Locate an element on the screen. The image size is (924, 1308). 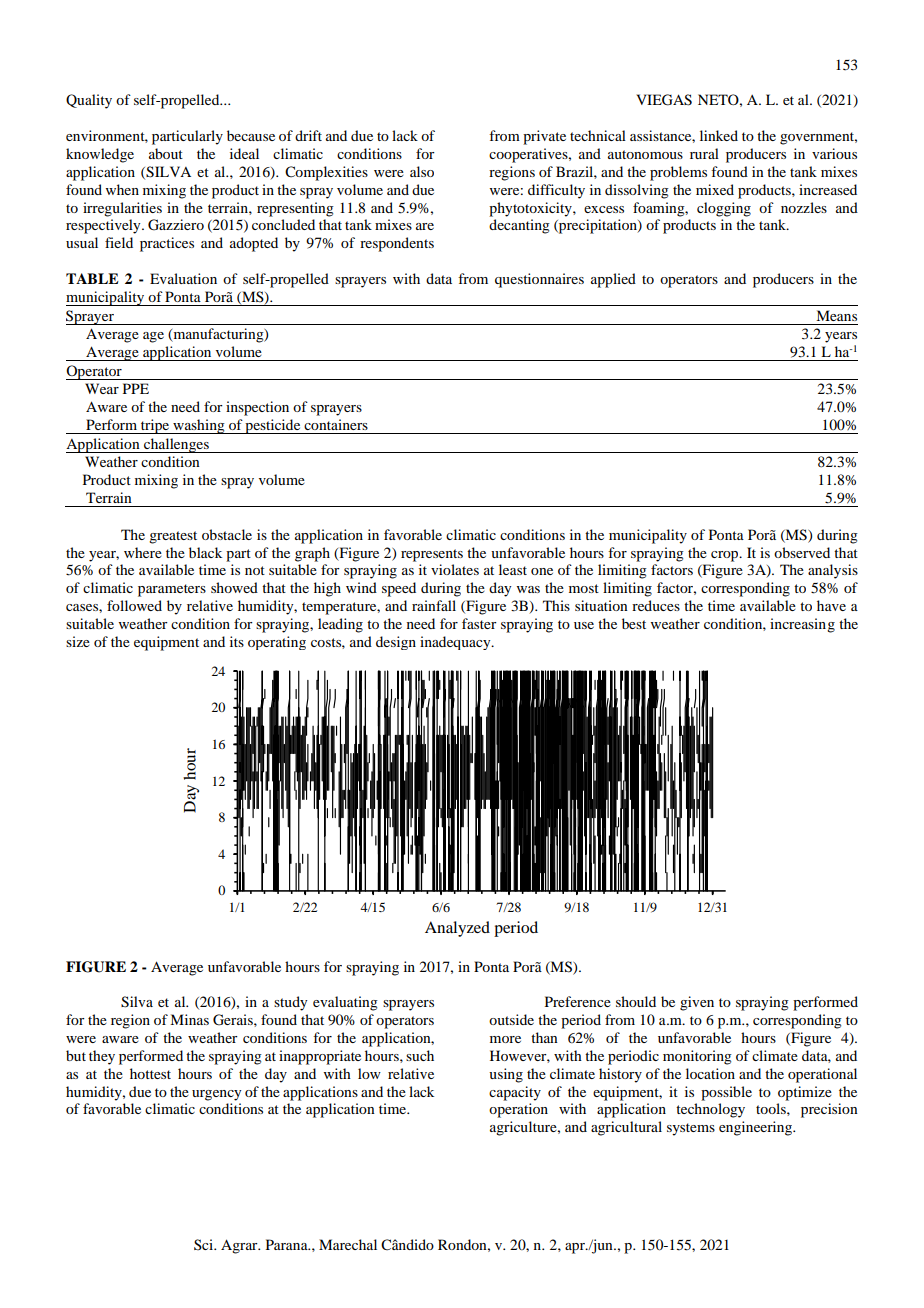
given is located at coordinates (697, 1003).
